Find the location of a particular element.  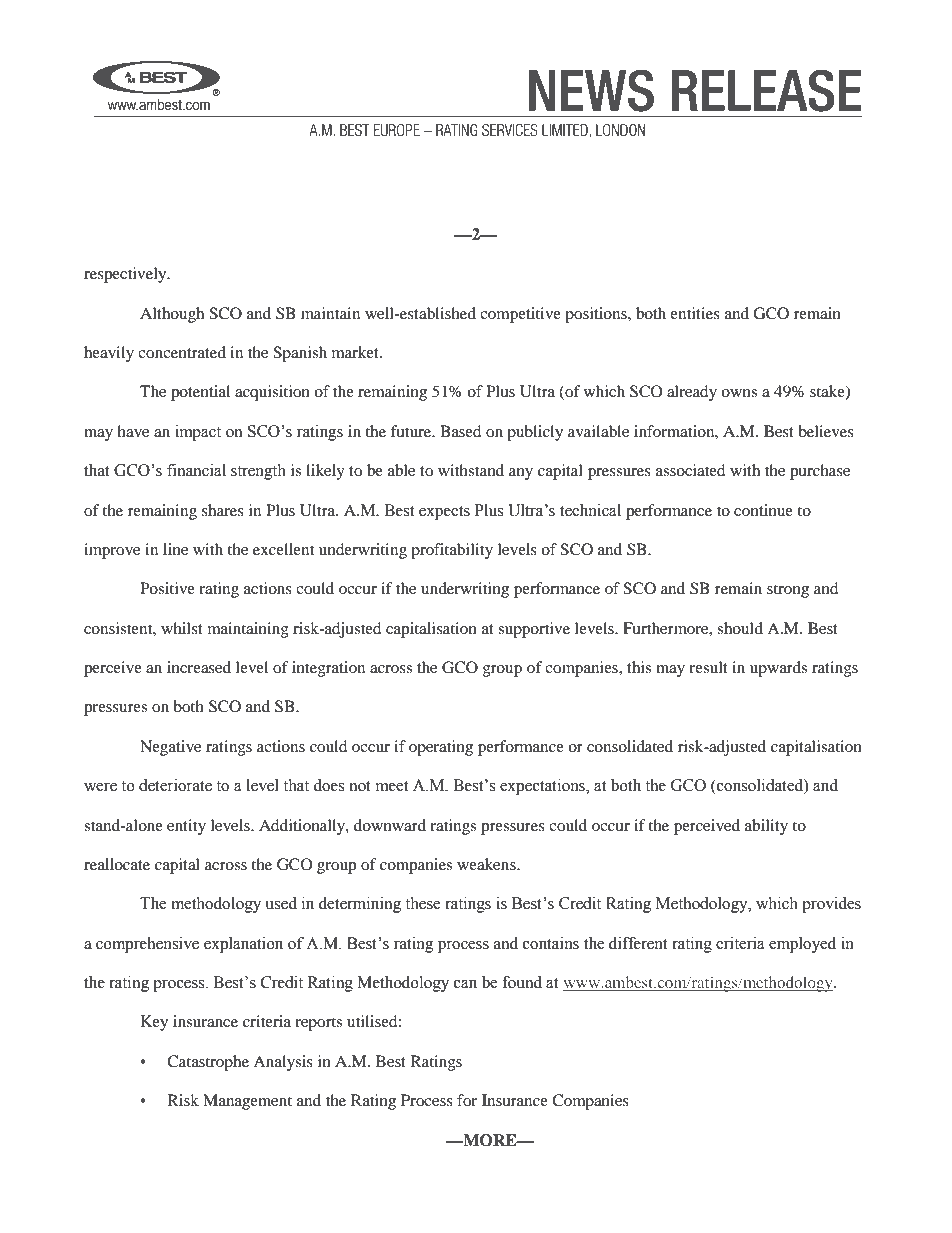

Catastrophe is located at coordinates (208, 1063).
